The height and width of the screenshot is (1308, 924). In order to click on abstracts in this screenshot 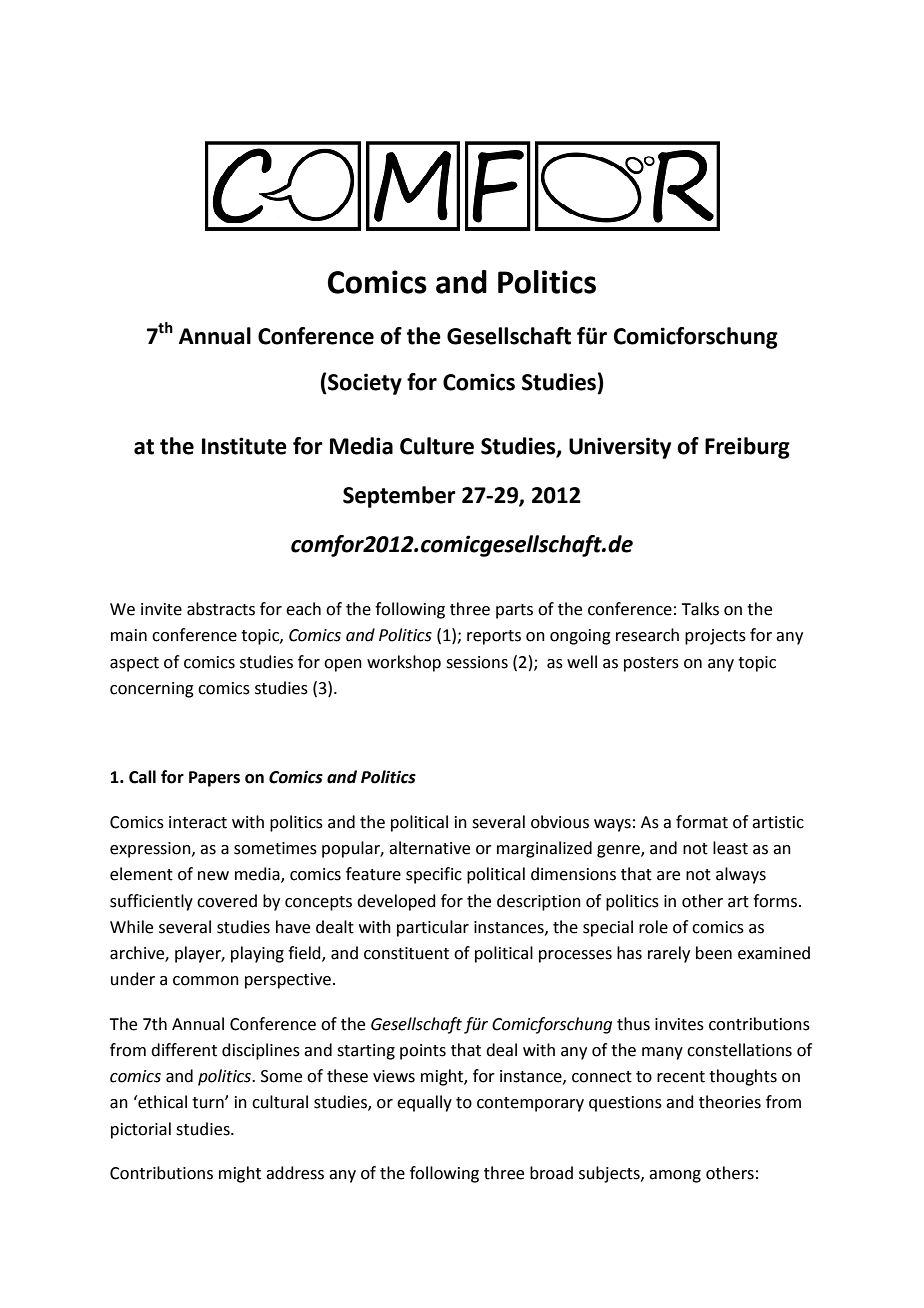, I will do `click(221, 609)`.
